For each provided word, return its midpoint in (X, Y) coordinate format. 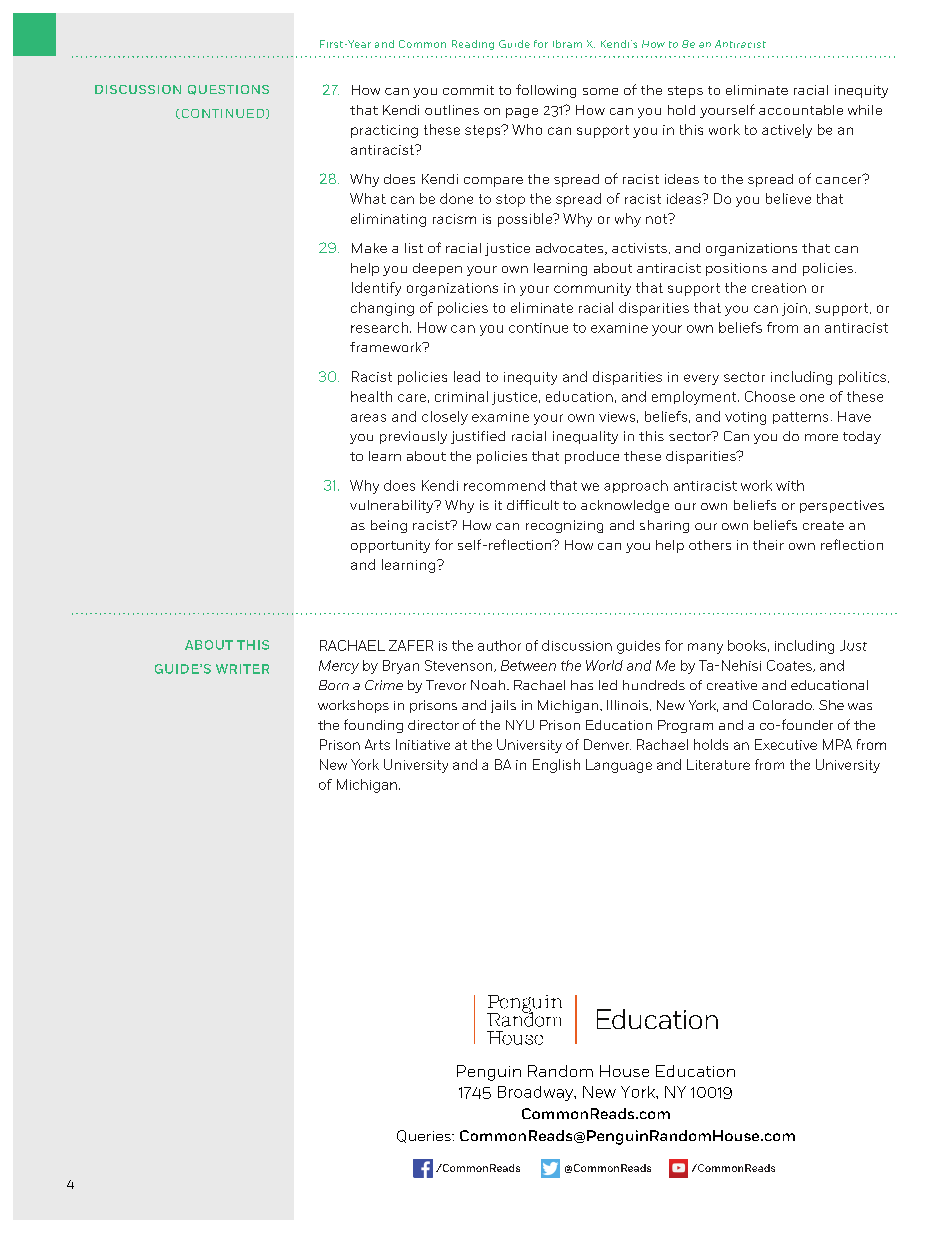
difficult (533, 505)
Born (334, 685)
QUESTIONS (228, 90)
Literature (718, 764)
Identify (376, 289)
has (582, 685)
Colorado (783, 705)
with (790, 485)
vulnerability (393, 506)
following (546, 91)
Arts (377, 744)
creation (779, 288)
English (556, 766)
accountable (801, 110)
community (592, 289)
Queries (425, 1136)
